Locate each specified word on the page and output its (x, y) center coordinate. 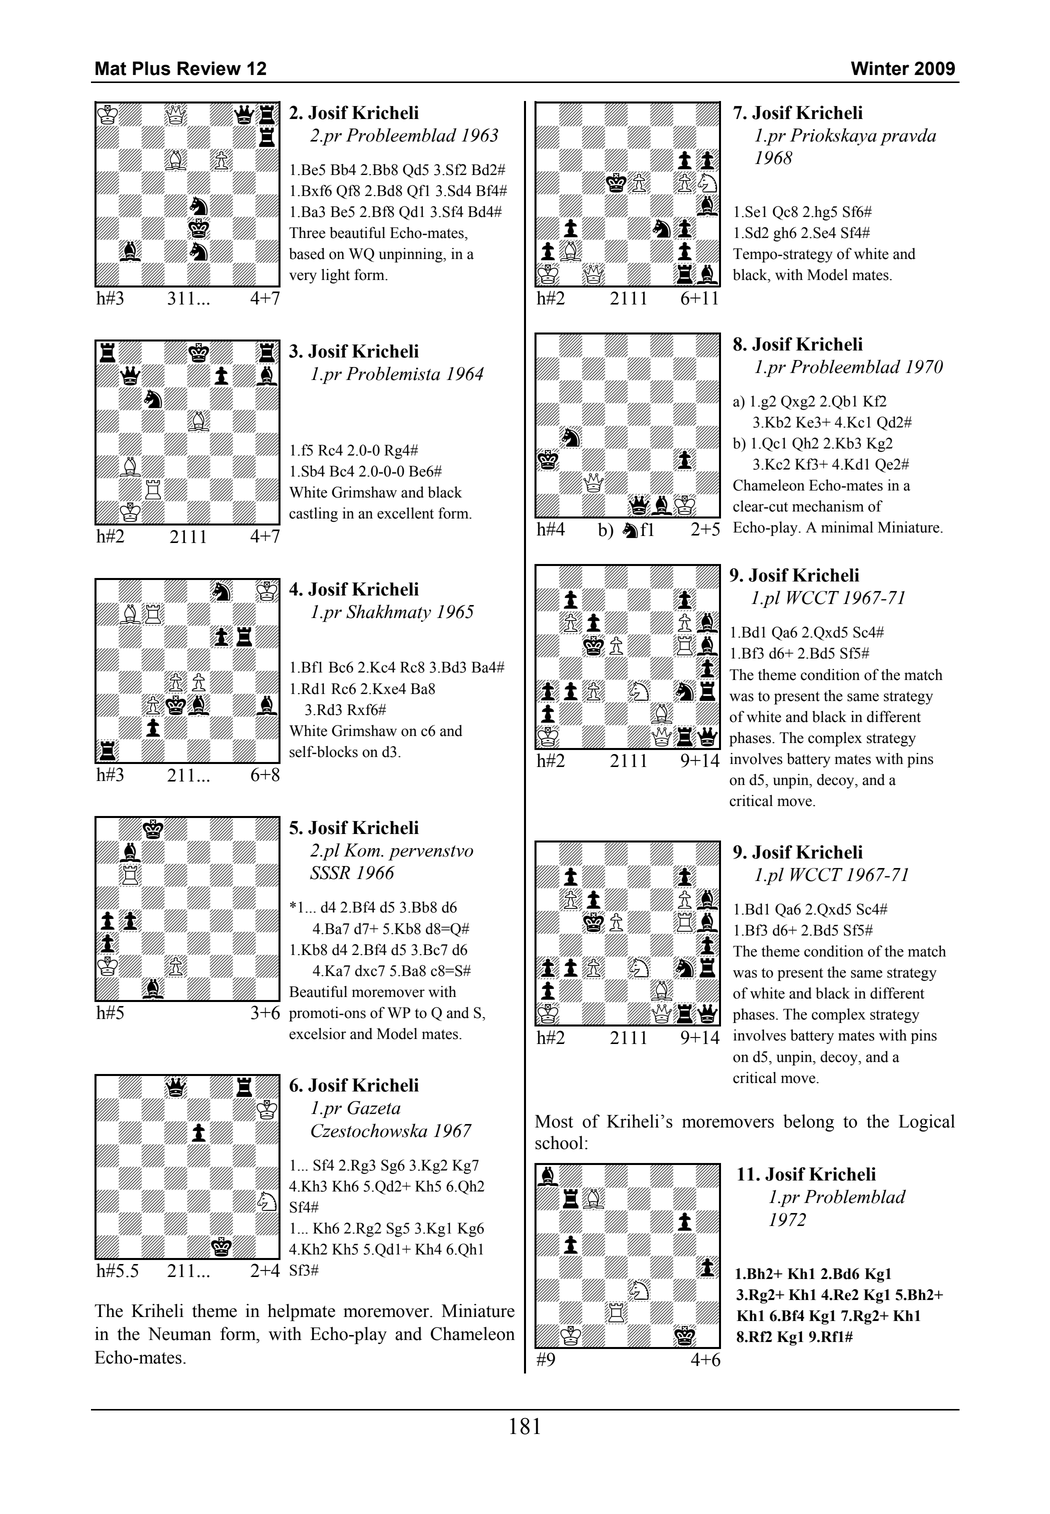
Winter (880, 68)
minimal (847, 527)
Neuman (179, 1334)
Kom (363, 850)
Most (554, 1121)
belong (808, 1123)
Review (209, 68)
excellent (405, 513)
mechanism (828, 506)
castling (313, 514)
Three (307, 233)
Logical (927, 1123)
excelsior (317, 1034)
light (336, 276)
